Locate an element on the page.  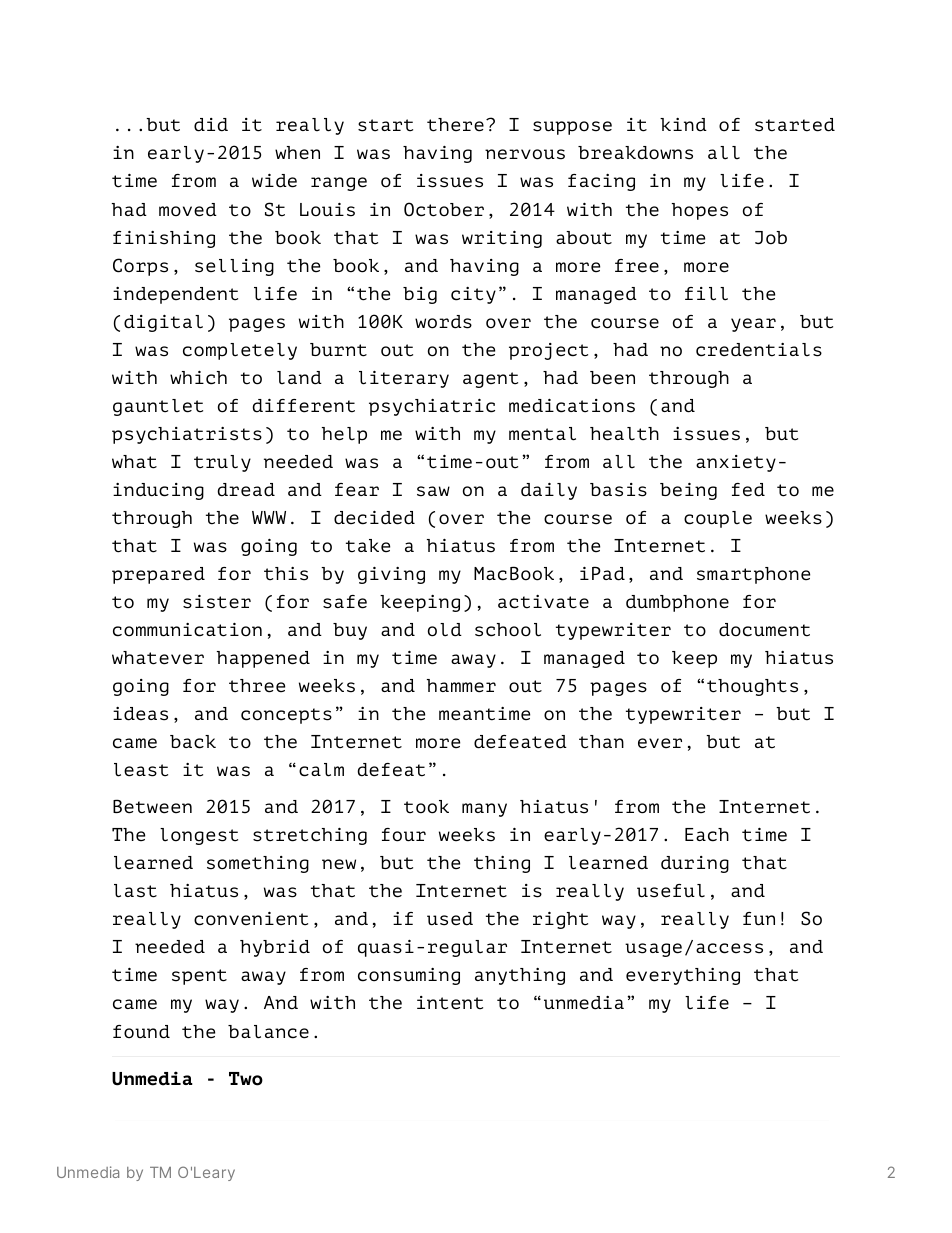
intent is located at coordinates (450, 1003).
